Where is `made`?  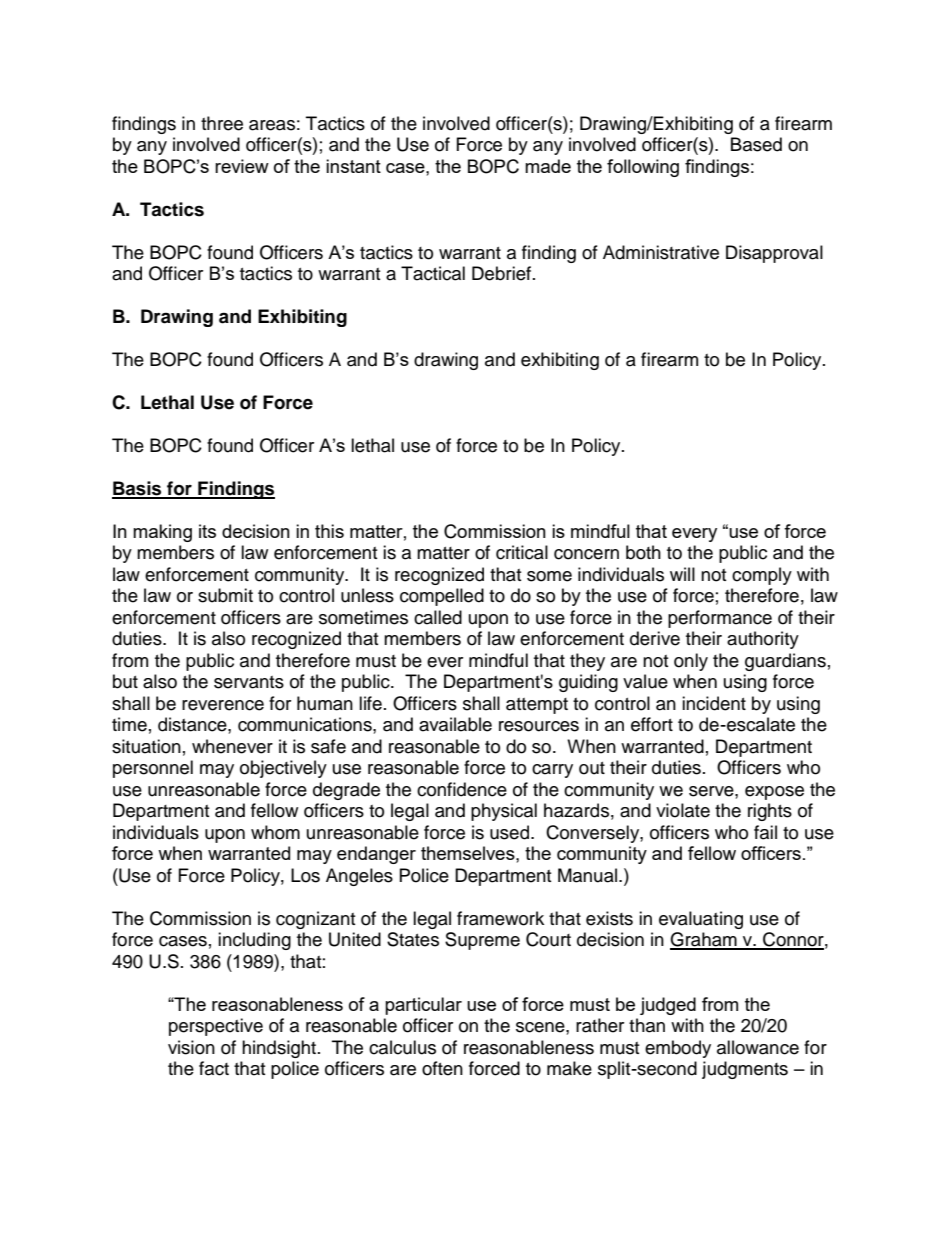 made is located at coordinates (548, 166).
